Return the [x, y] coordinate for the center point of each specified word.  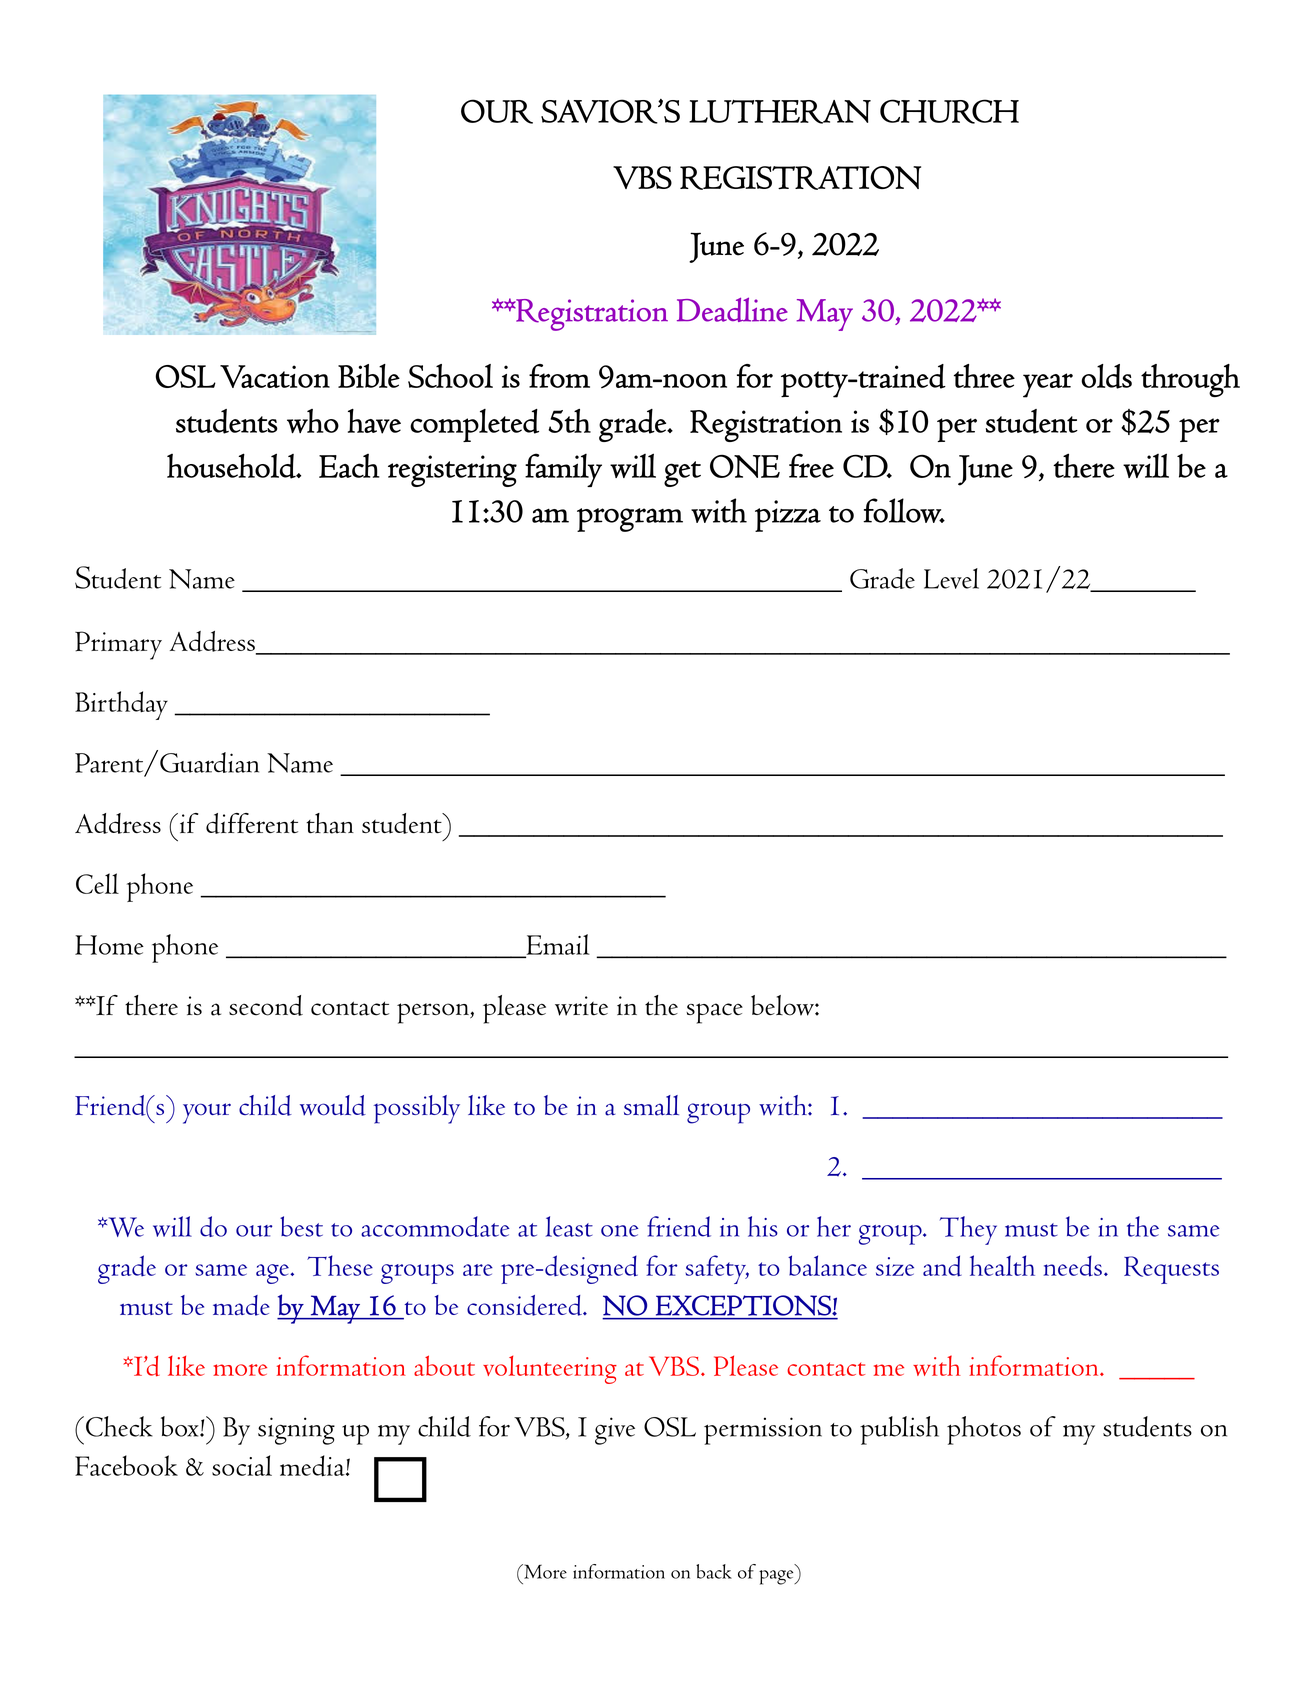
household [232, 466]
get [682, 474]
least [569, 1226]
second [266, 1005]
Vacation [275, 376]
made [241, 1305]
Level [951, 578]
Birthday [121, 705]
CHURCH [949, 111]
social [242, 1465]
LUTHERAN [780, 112]
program [630, 520]
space [714, 1013]
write [581, 1006]
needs [1073, 1266]
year [1048, 385]
